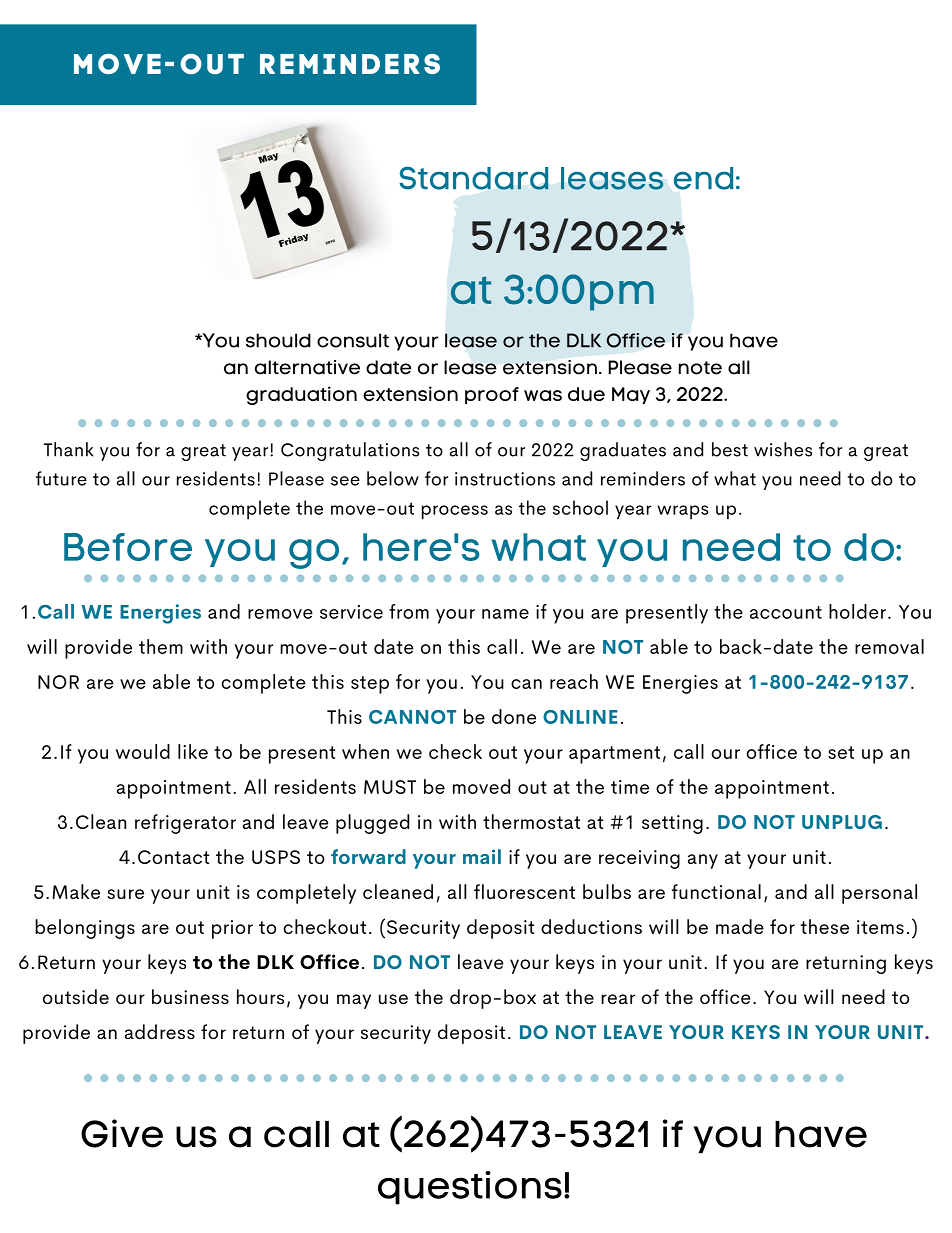 The width and height of the document is (952, 1233). What do you see at coordinates (474, 178) in the document?
I see `Standard` at bounding box center [474, 178].
